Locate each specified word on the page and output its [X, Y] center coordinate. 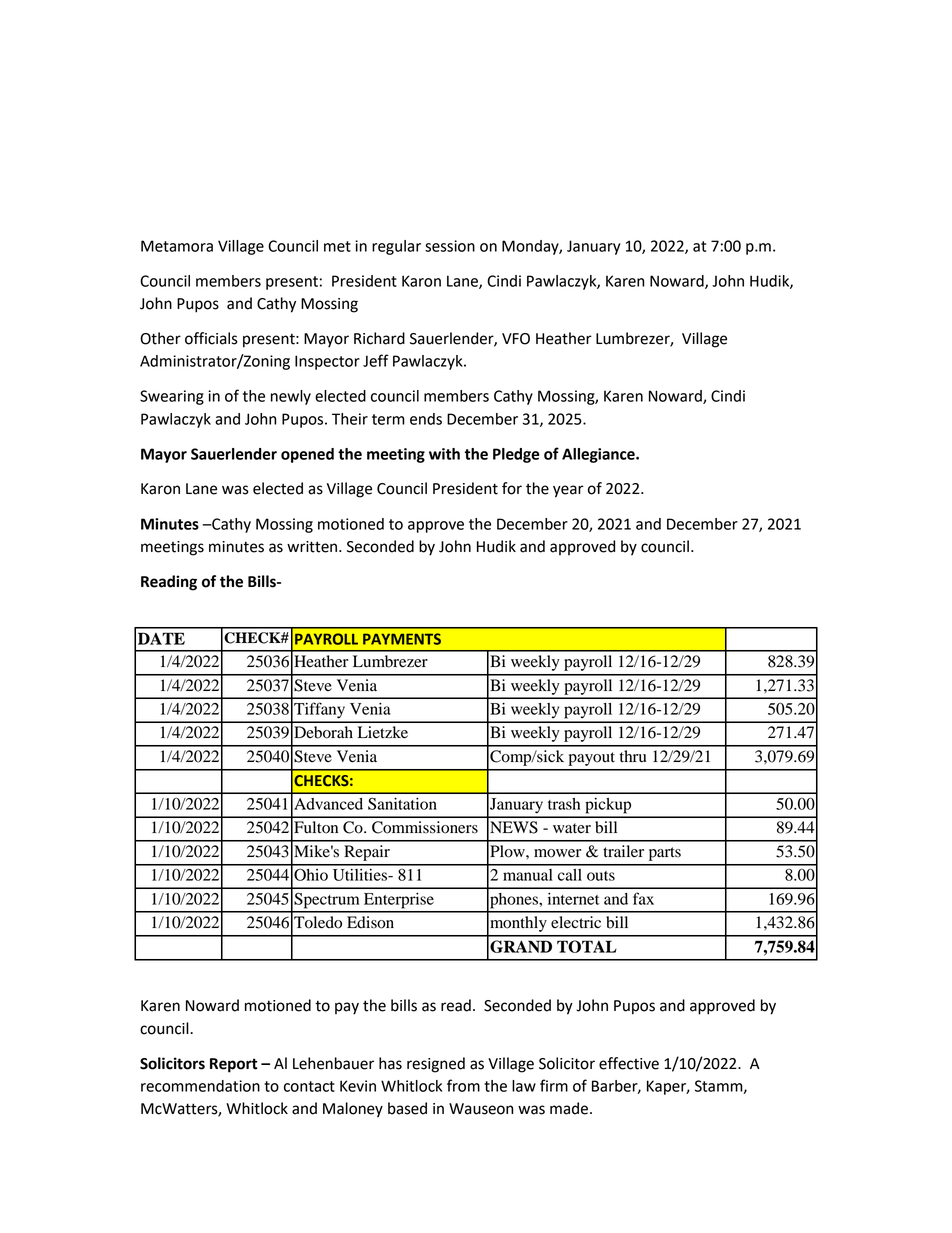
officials [211, 338]
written [312, 547]
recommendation [200, 1086]
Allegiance [599, 455]
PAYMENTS [402, 639]
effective [629, 1063]
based [407, 1108]
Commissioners [425, 827]
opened [307, 455]
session [450, 246]
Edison [370, 922]
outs [601, 876]
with [444, 454]
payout [592, 759]
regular [396, 247]
